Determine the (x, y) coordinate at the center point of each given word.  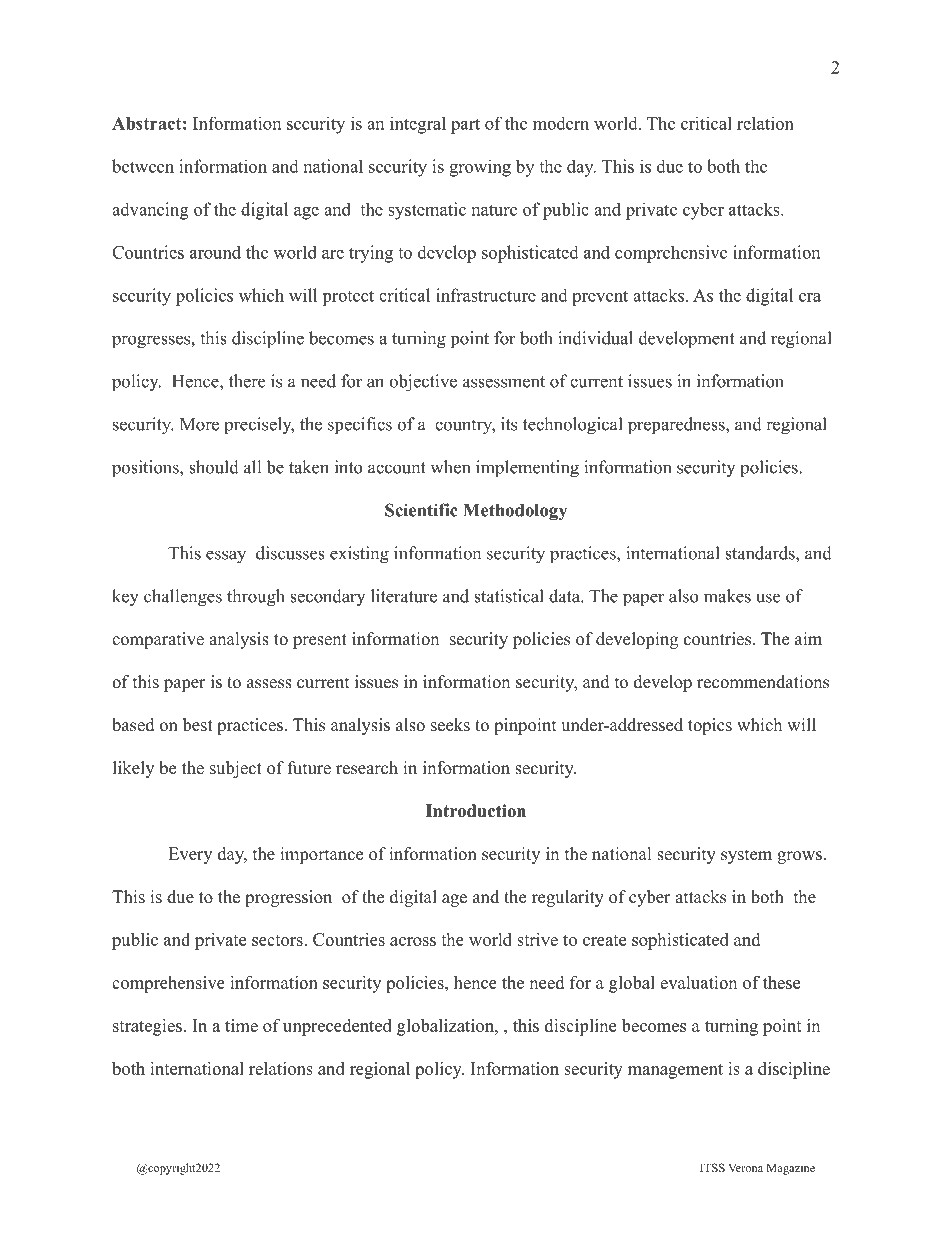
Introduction (476, 811)
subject (236, 769)
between (143, 166)
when (450, 467)
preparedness (677, 426)
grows (799, 857)
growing (480, 168)
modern (561, 123)
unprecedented (337, 1027)
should (214, 467)
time (241, 1025)
